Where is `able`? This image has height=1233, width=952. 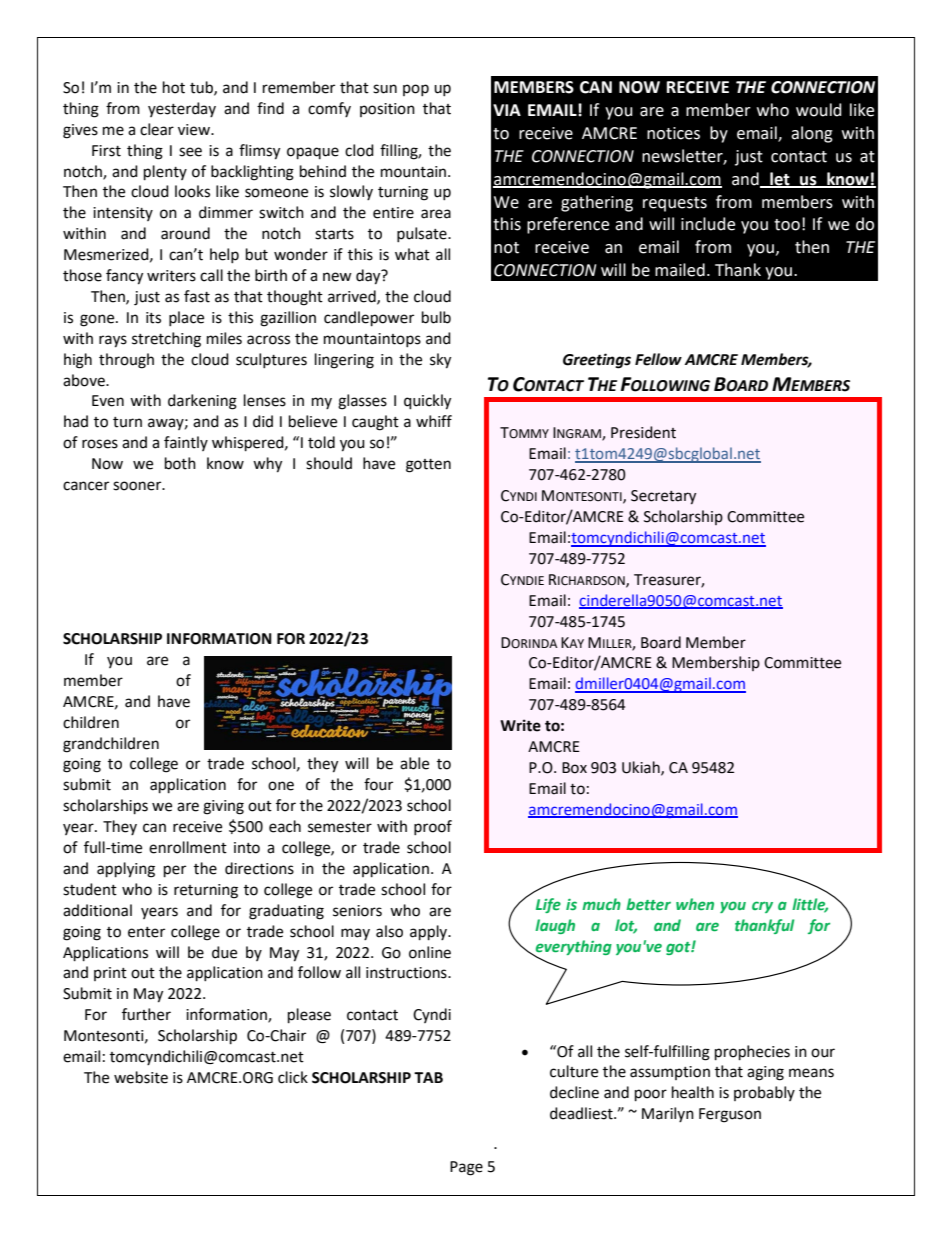
able is located at coordinates (414, 763).
